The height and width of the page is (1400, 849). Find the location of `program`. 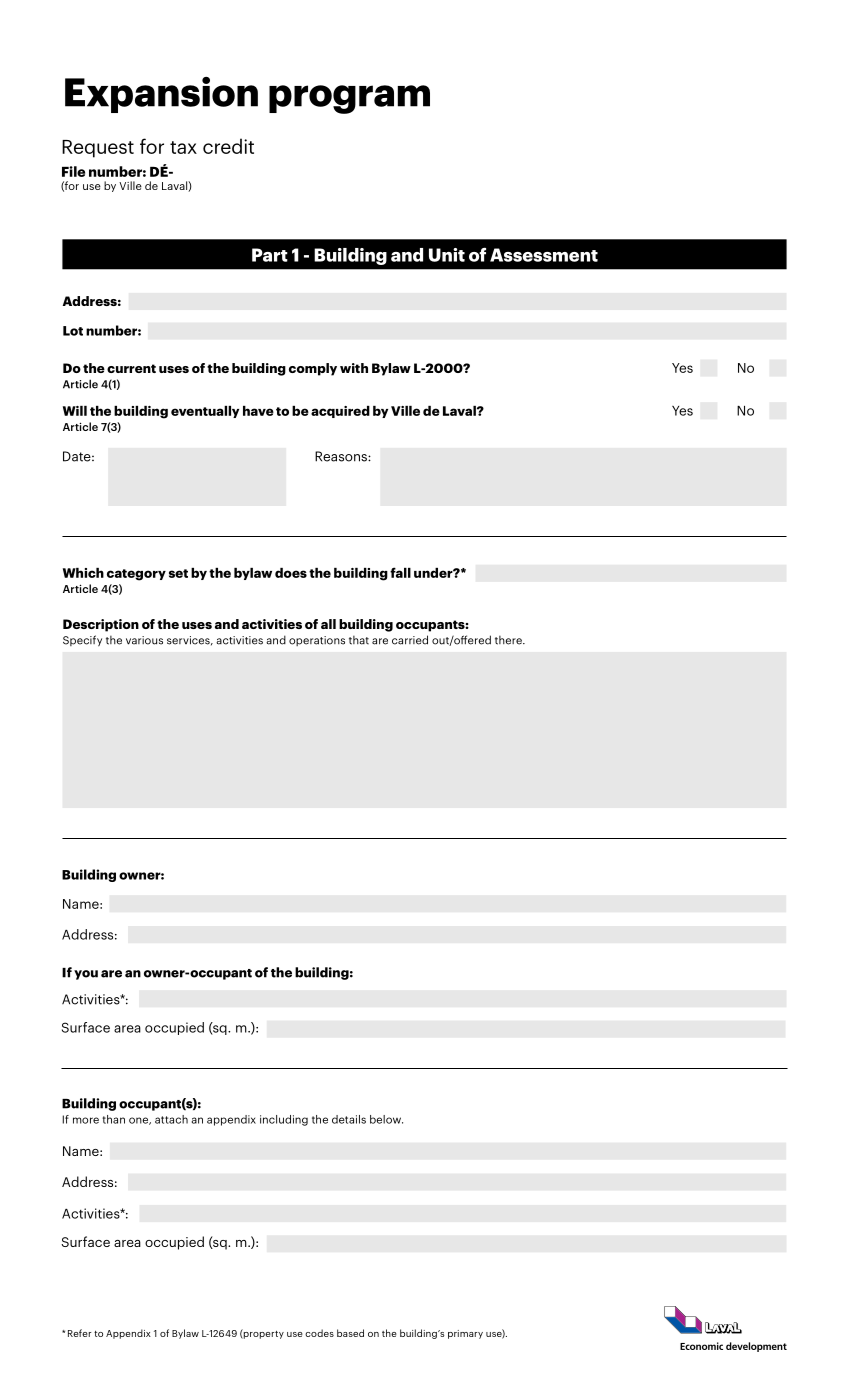

program is located at coordinates (349, 99).
